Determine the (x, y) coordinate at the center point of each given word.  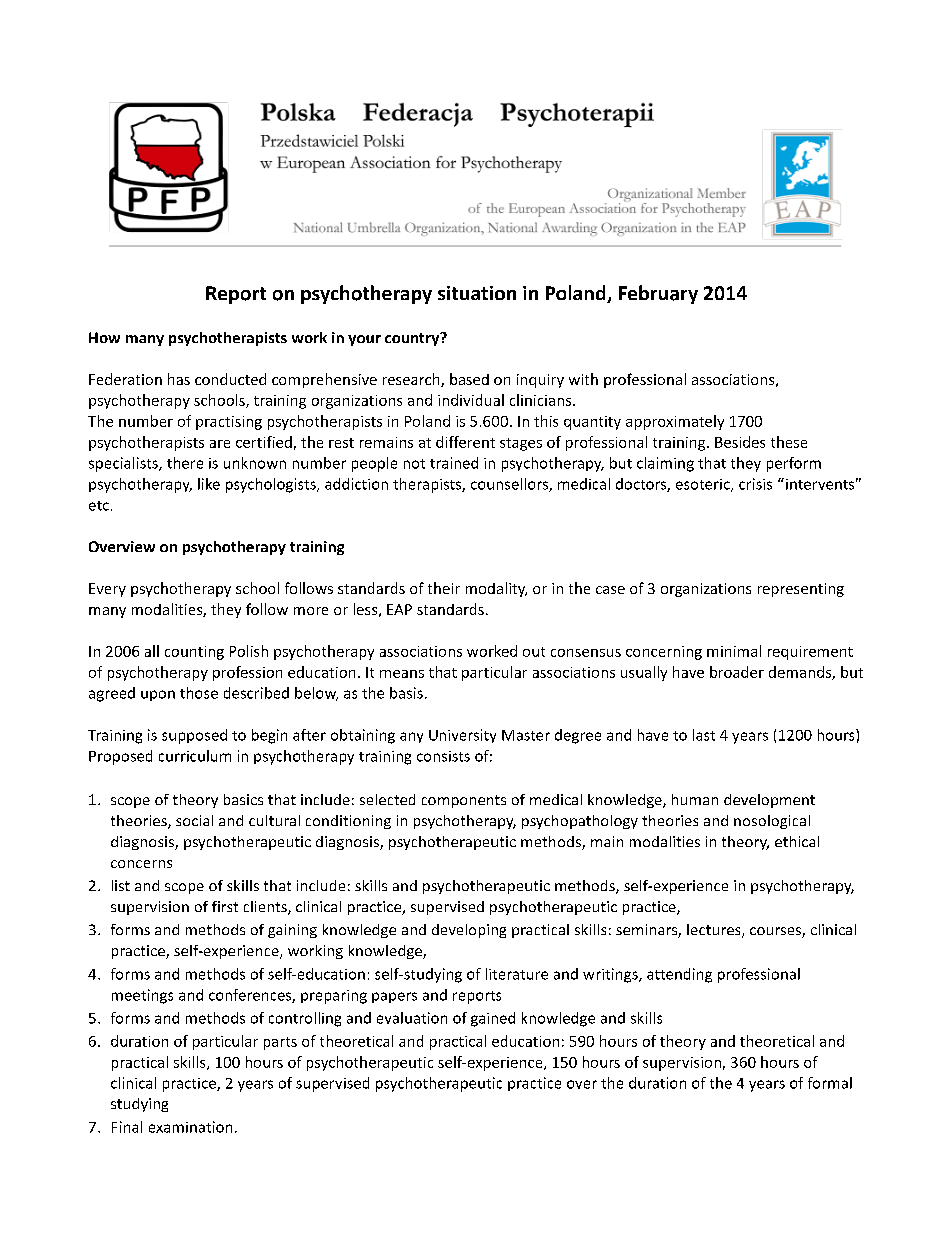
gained (493, 1019)
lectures (715, 931)
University (462, 736)
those (199, 693)
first (225, 906)
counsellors (510, 485)
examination (190, 1127)
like (209, 484)
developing (469, 931)
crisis (755, 484)
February (658, 294)
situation (477, 293)
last (704, 735)
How (104, 337)
